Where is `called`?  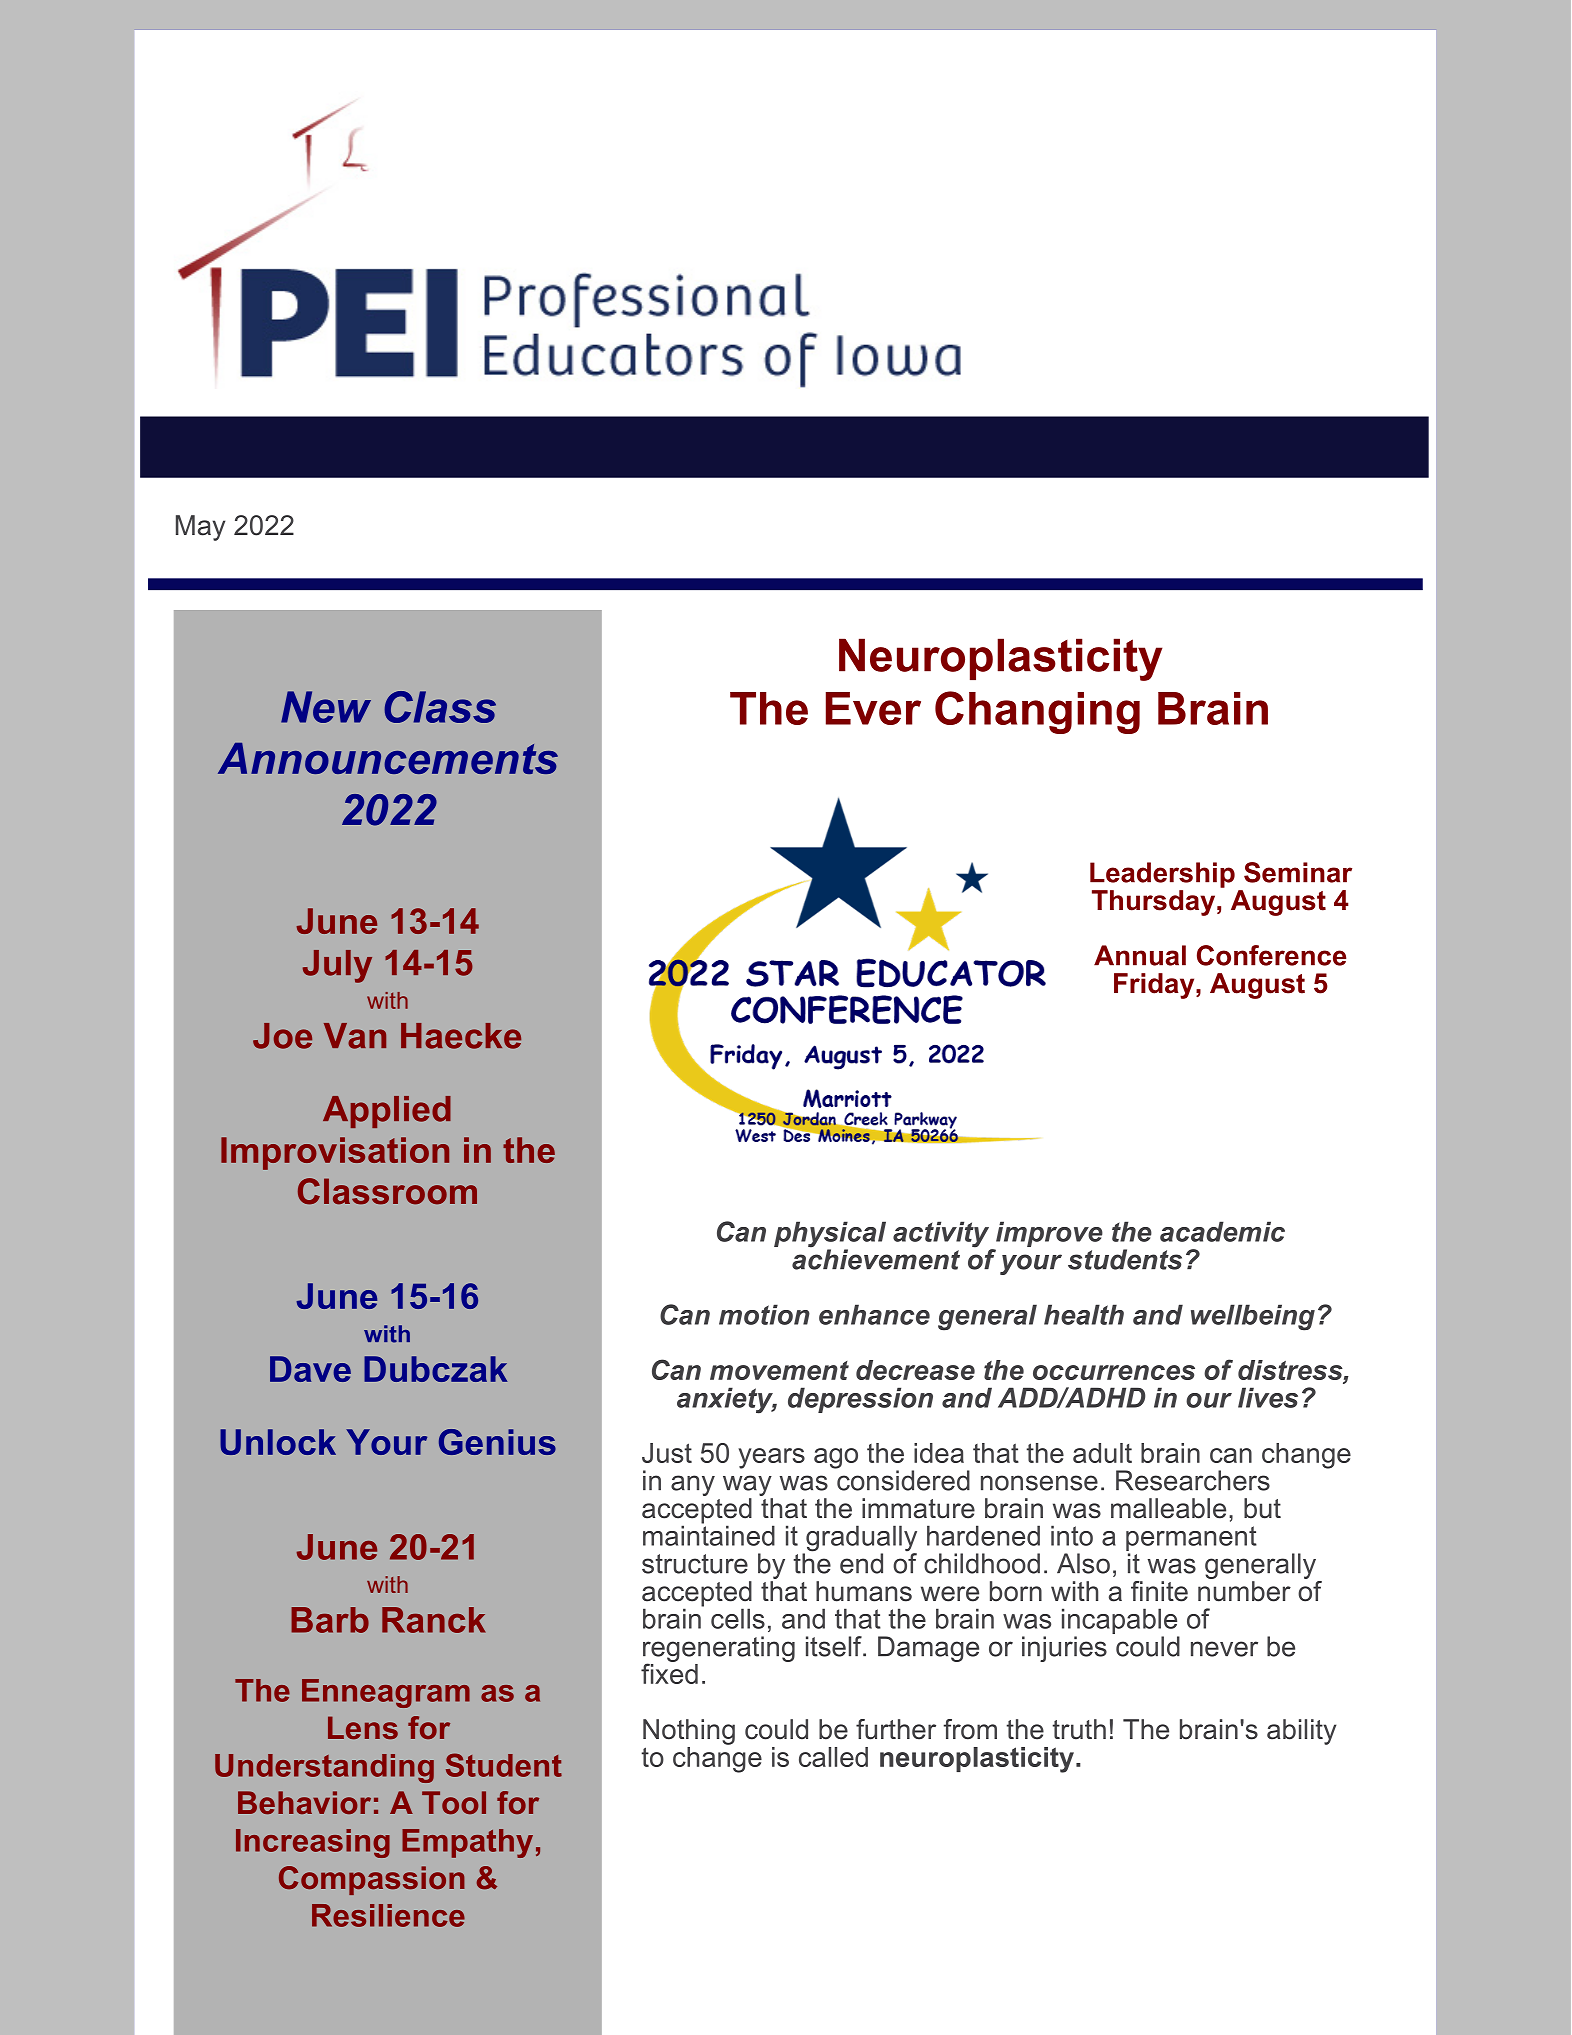 called is located at coordinates (833, 1757).
